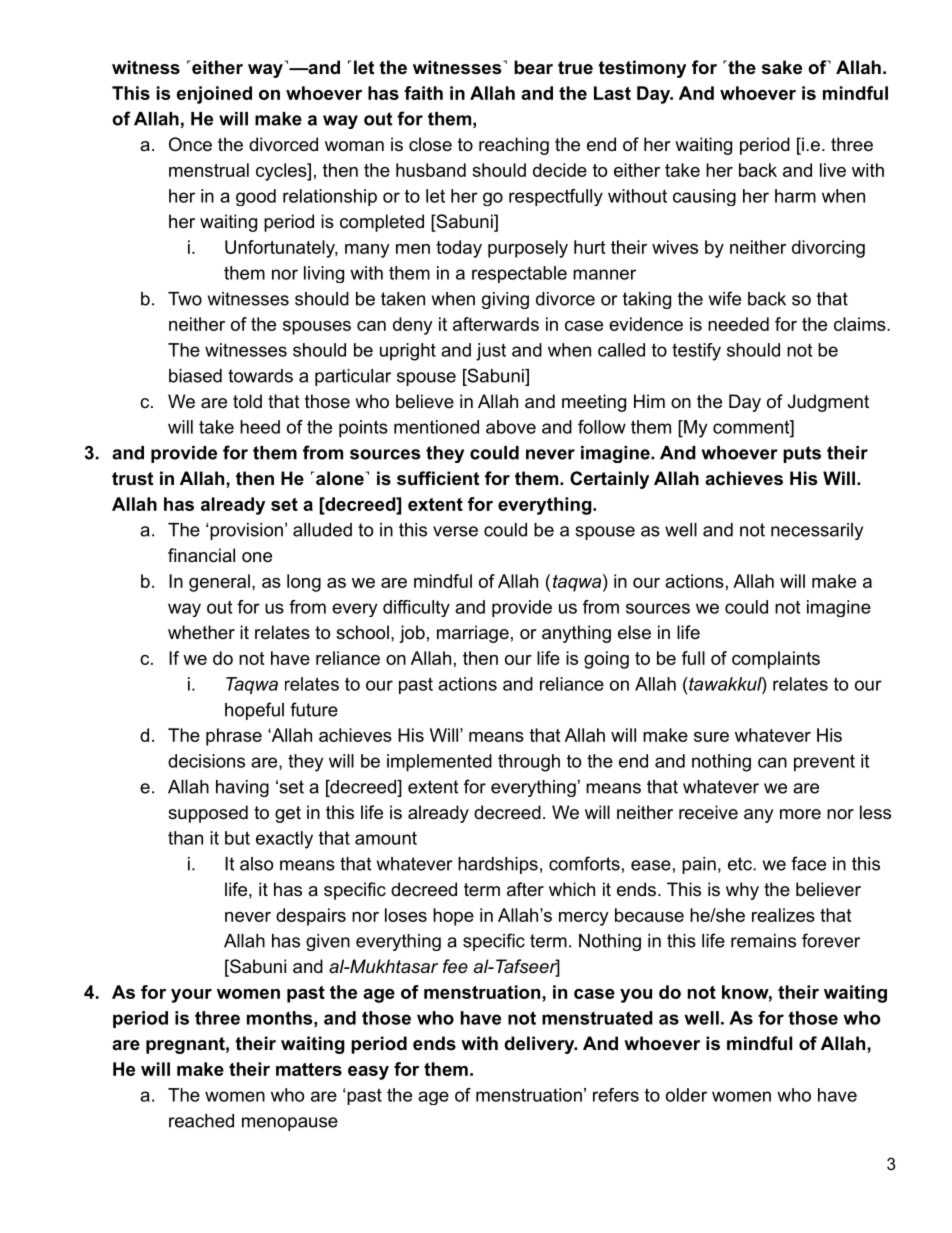  Describe the element at coordinates (260, 427) in the screenshot. I see `heed` at that location.
